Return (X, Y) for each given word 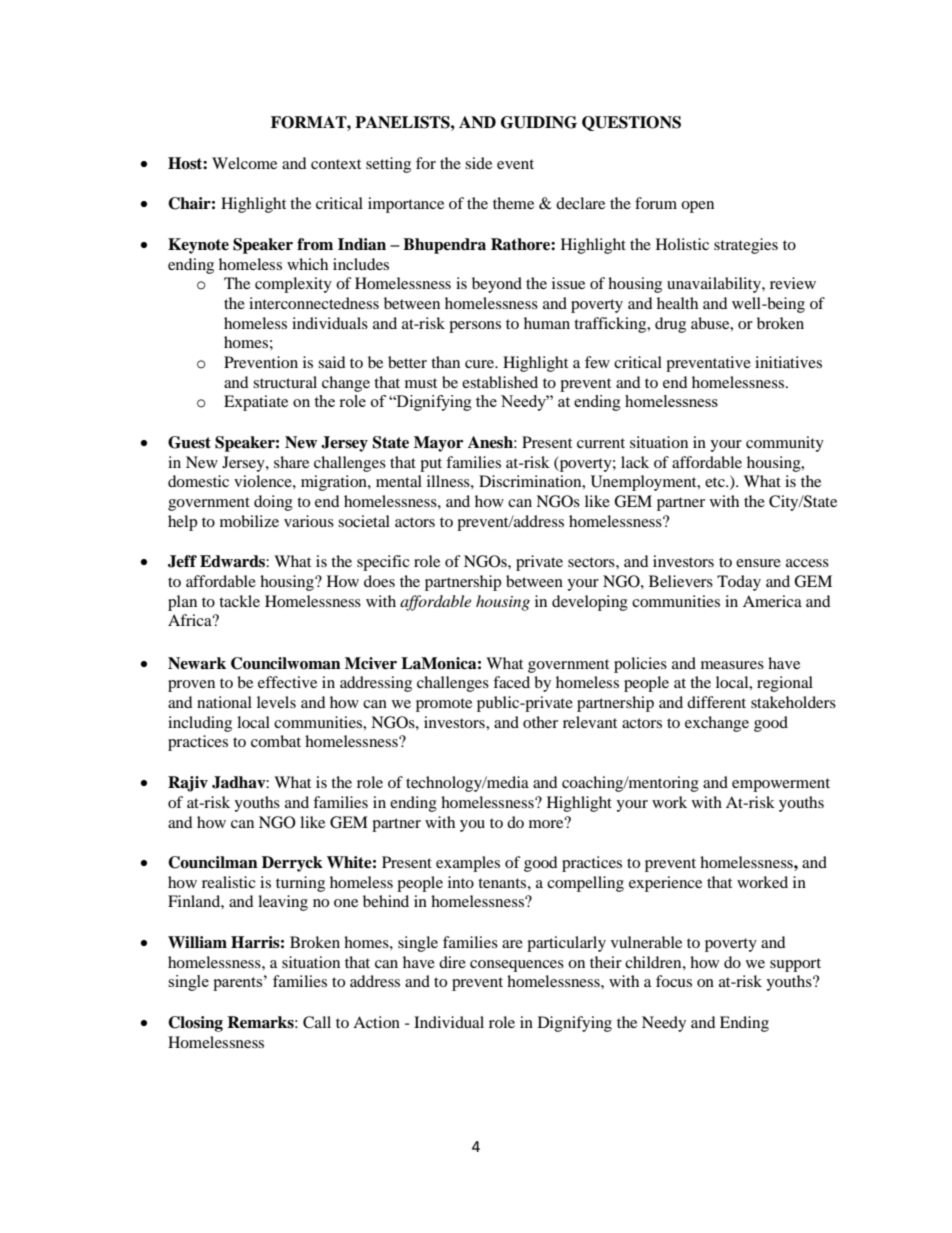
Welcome (244, 163)
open (697, 207)
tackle (239, 601)
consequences (517, 966)
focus (674, 981)
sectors (592, 562)
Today (739, 583)
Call (317, 1022)
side (478, 163)
